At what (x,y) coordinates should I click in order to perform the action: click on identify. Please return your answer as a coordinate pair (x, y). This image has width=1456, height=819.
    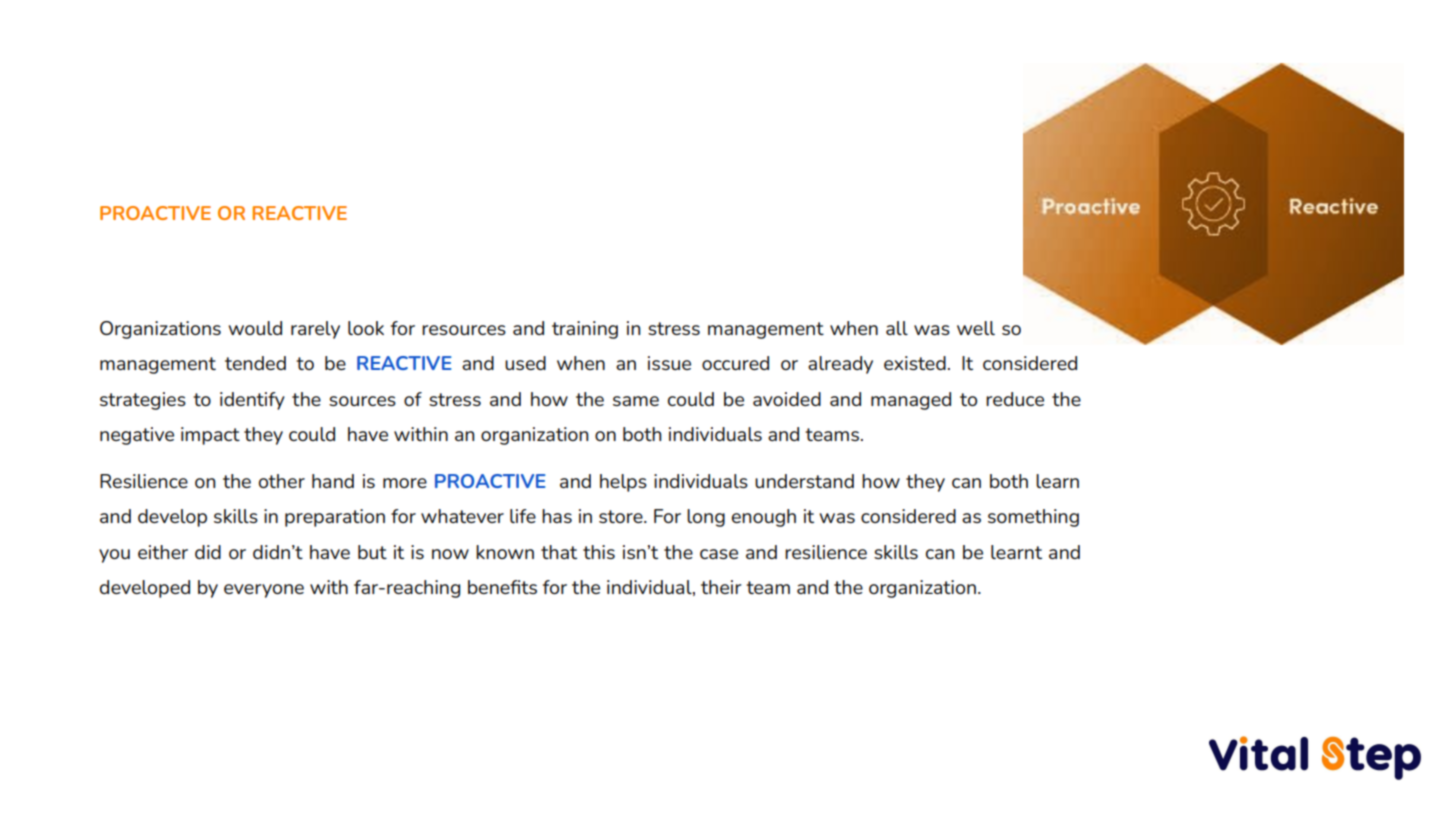
    Looking at the image, I should click on (252, 401).
